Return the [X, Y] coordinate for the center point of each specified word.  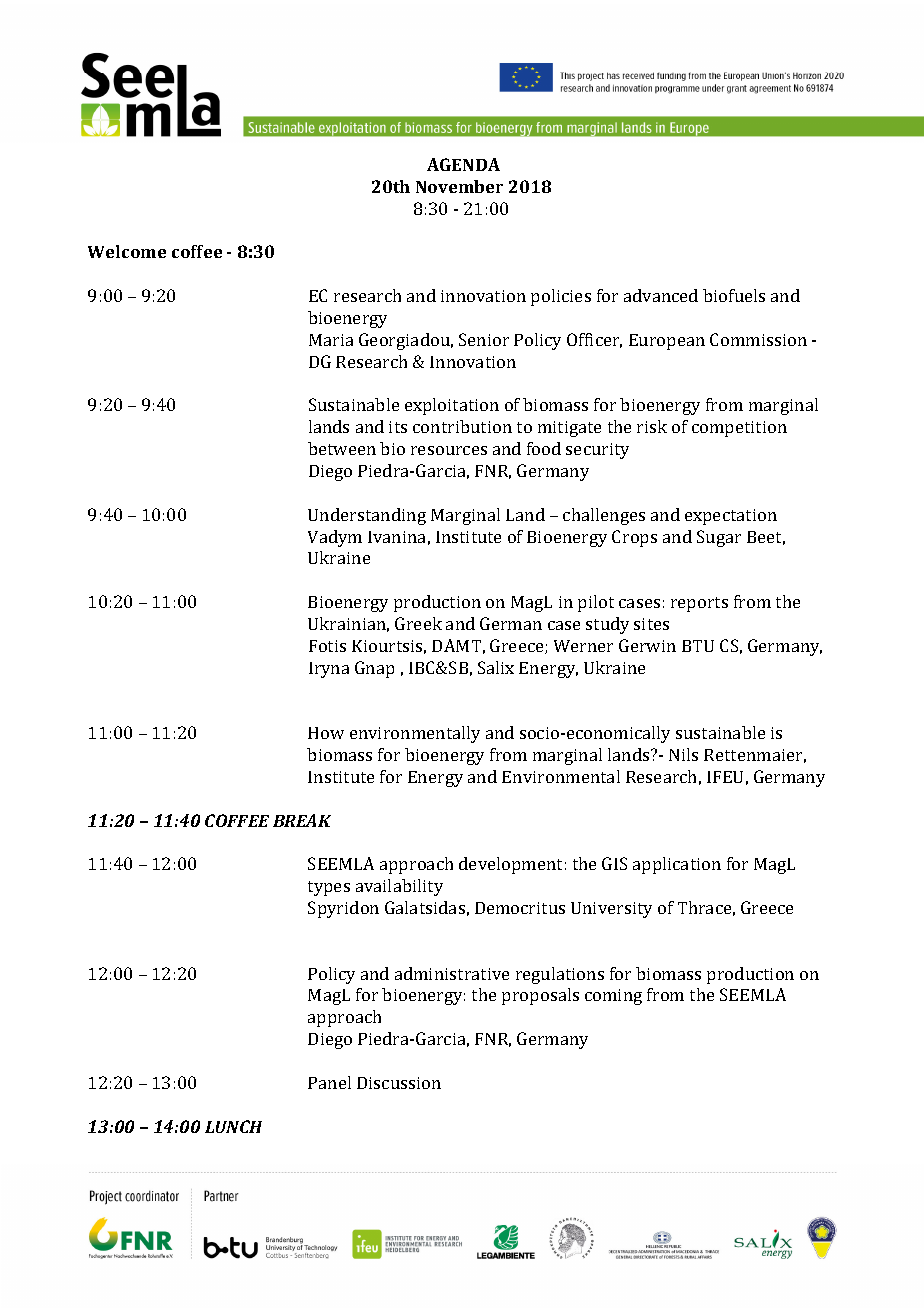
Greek [418, 623]
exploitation [452, 406]
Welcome [127, 251]
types [329, 888]
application [677, 865]
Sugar [719, 538]
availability [399, 887]
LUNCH [233, 1126]
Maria [331, 340]
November [459, 186]
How [326, 733]
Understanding [367, 516]
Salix [496, 667]
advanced [661, 295]
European [667, 342]
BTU [698, 646]
